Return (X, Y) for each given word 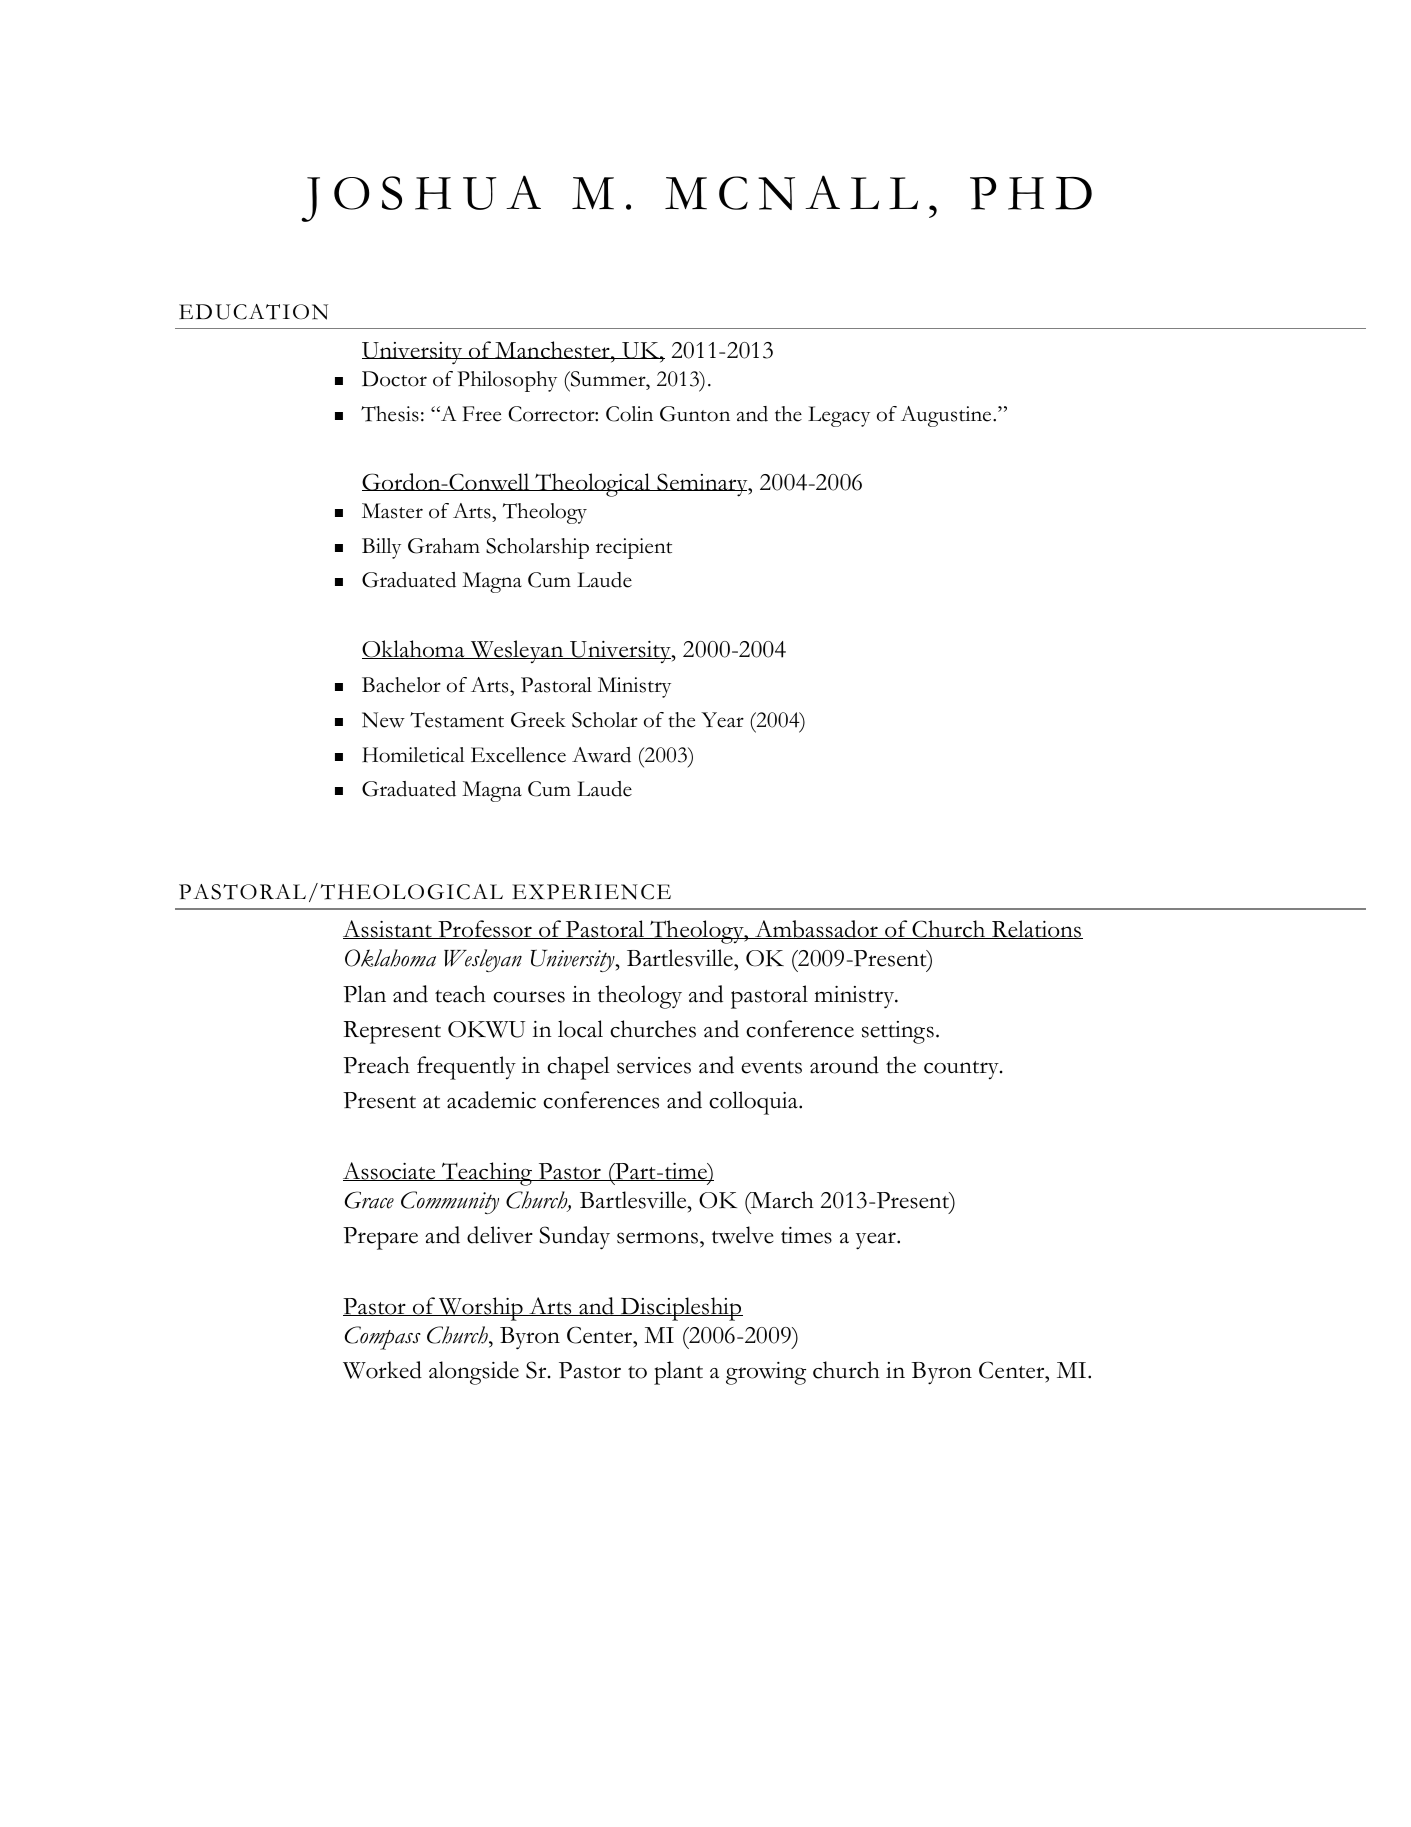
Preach (376, 1065)
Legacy (839, 416)
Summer (608, 379)
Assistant (388, 929)
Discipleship (681, 1309)
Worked (382, 1370)
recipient (634, 548)
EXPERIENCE (591, 892)
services (654, 1065)
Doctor (394, 379)
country (962, 1070)
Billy (381, 548)
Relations (1036, 929)
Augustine (947, 416)
